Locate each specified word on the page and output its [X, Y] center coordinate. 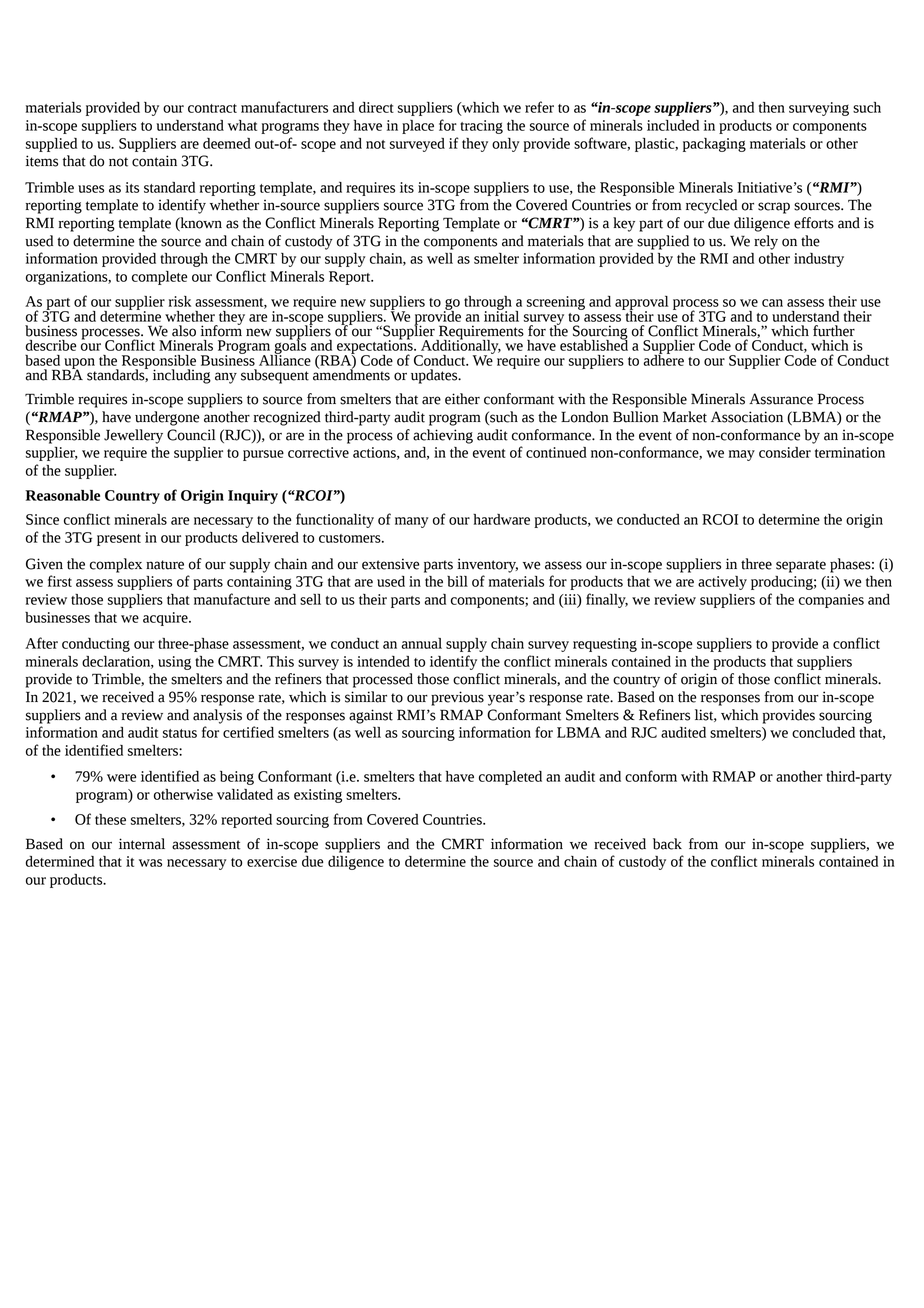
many [412, 522]
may [742, 455]
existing [318, 796]
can [772, 303]
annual [421, 643]
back [667, 844]
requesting [605, 645]
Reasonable [62, 495]
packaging [714, 145]
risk [180, 301]
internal [142, 844]
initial [501, 315]
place [418, 127]
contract [212, 108]
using [174, 663]
